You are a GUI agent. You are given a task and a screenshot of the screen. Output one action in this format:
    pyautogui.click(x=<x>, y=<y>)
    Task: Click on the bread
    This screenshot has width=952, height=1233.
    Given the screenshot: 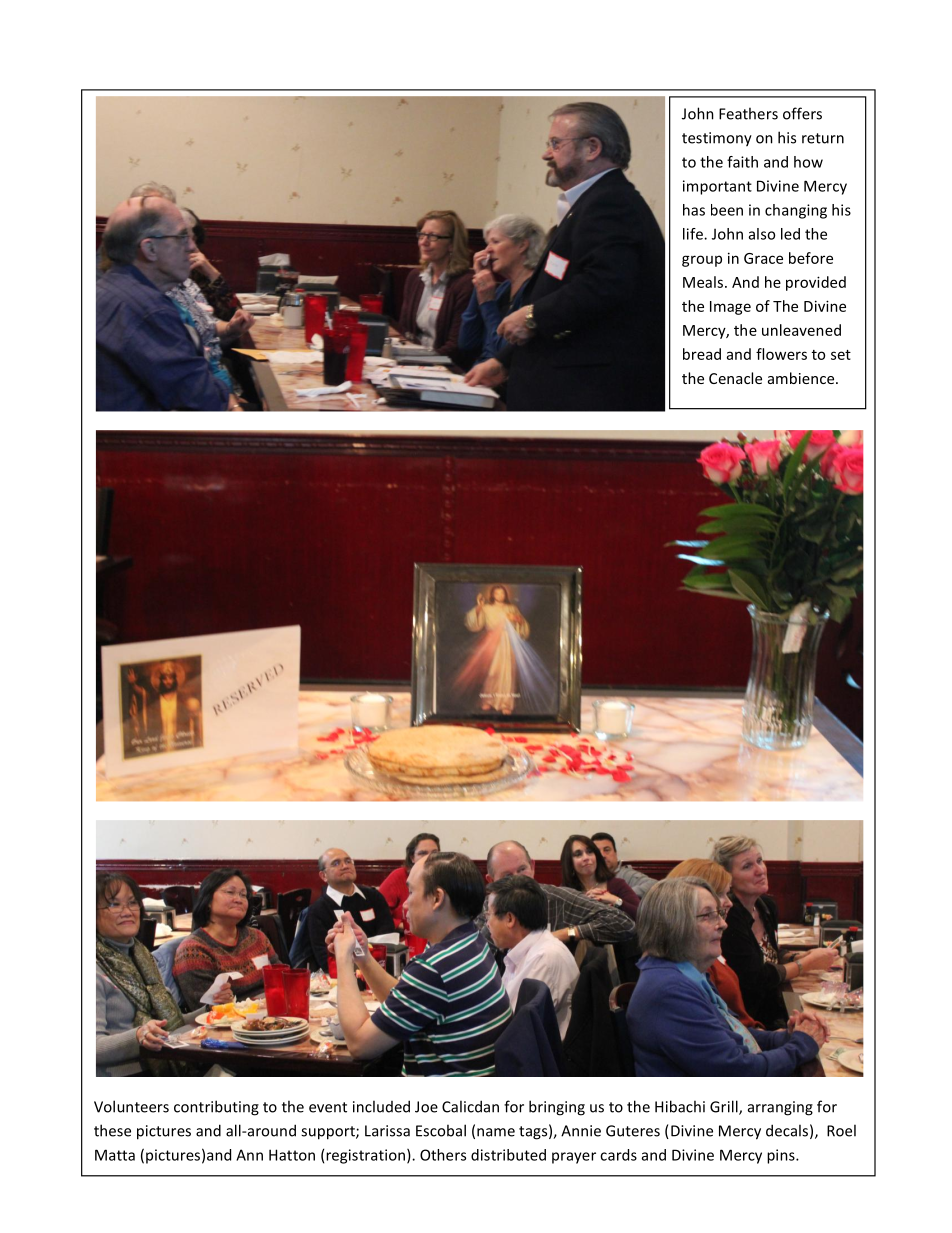 What is the action you would take?
    pyautogui.click(x=702, y=354)
